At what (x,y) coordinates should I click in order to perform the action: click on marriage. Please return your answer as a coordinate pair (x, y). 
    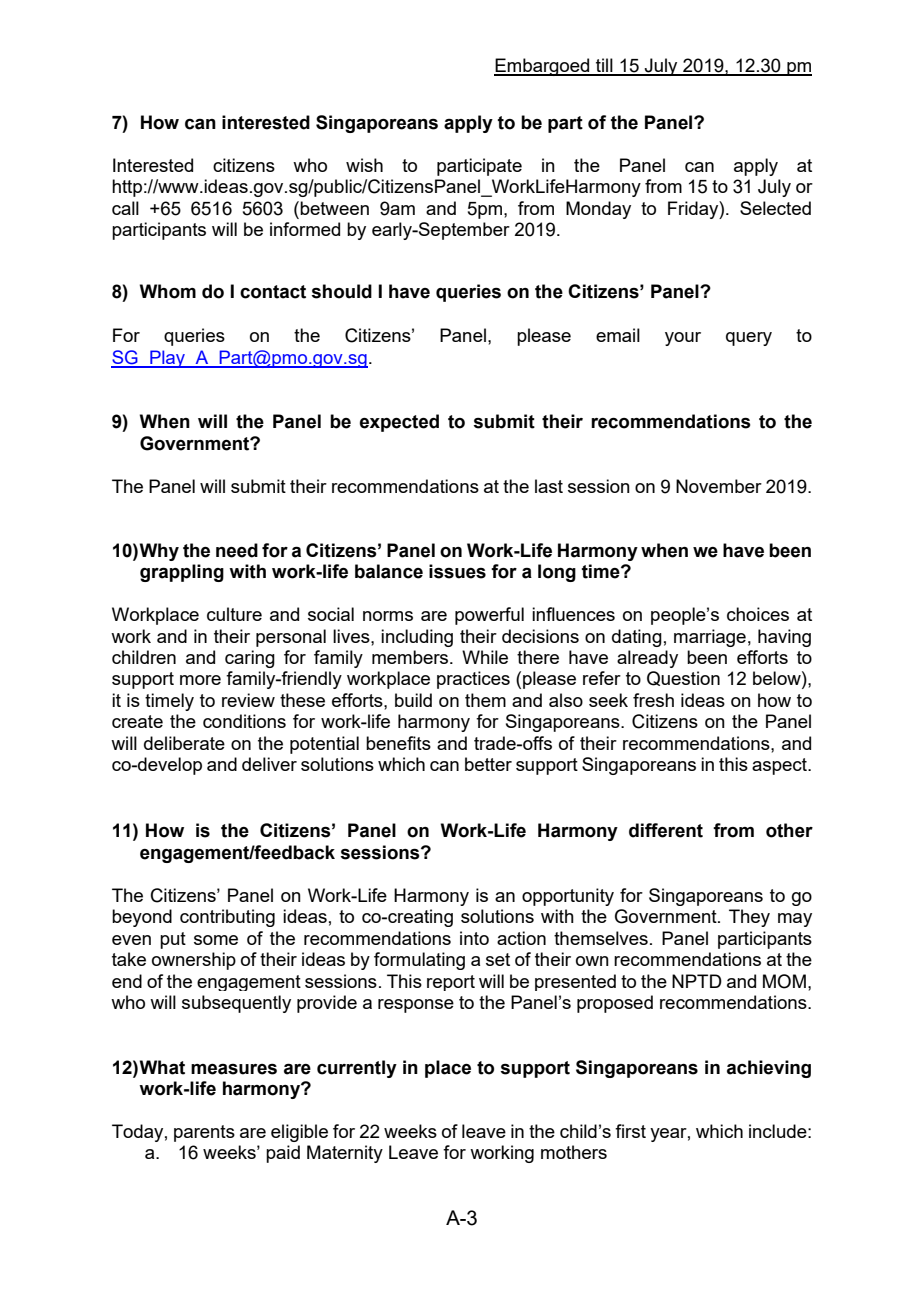
    Looking at the image, I should click on (710, 638).
